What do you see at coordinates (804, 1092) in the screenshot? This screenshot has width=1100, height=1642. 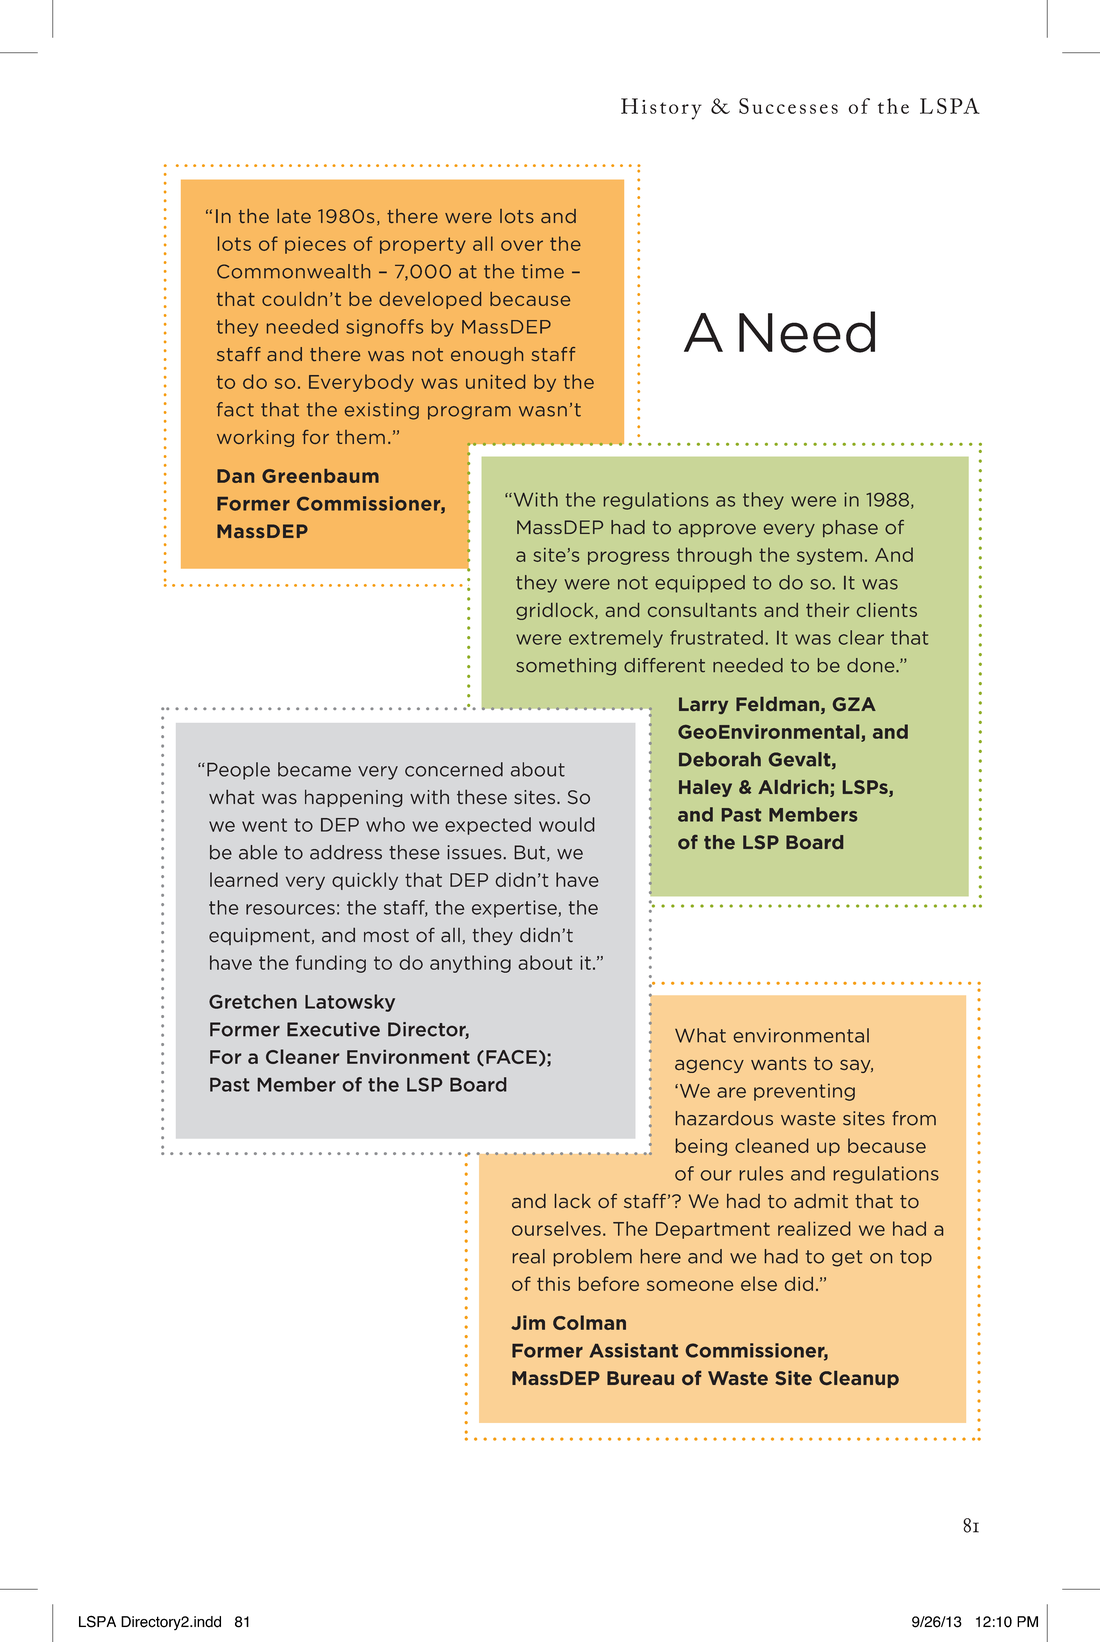 I see `preventing` at bounding box center [804, 1092].
